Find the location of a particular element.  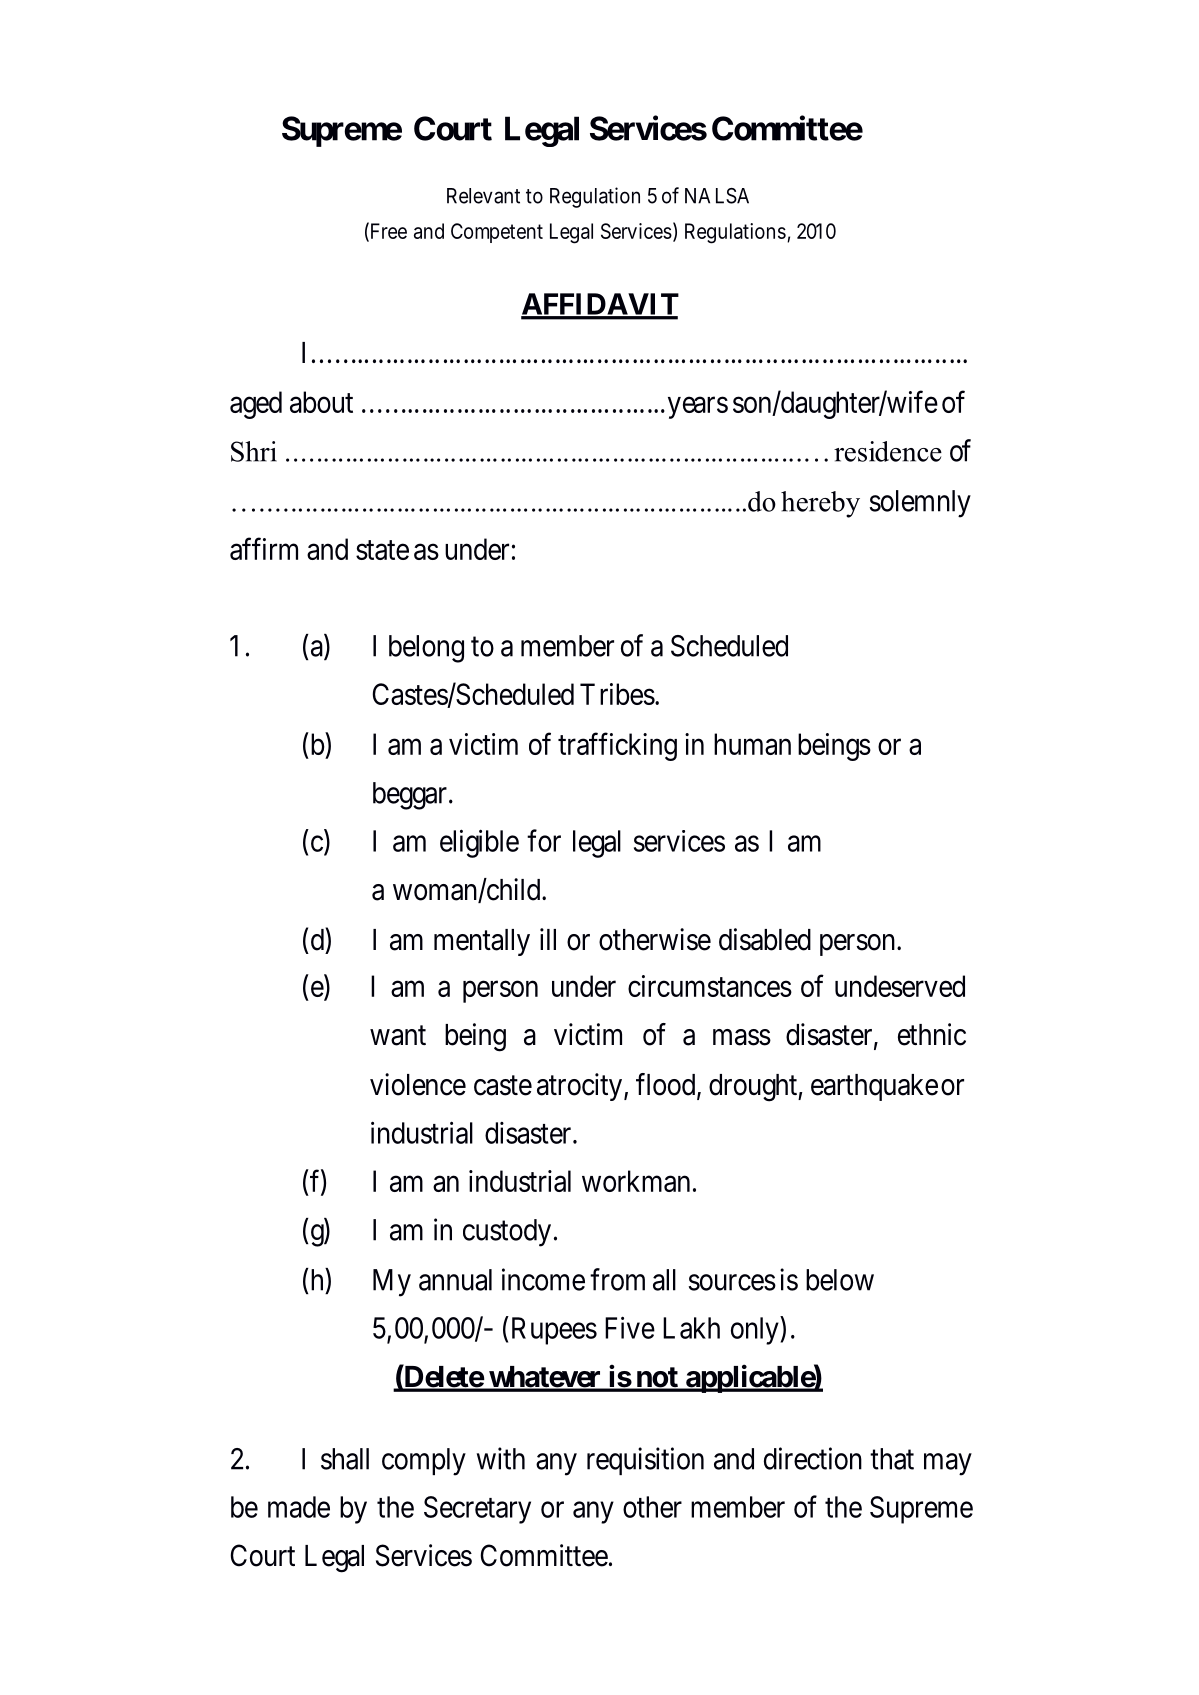

Relevant is located at coordinates (483, 196).
